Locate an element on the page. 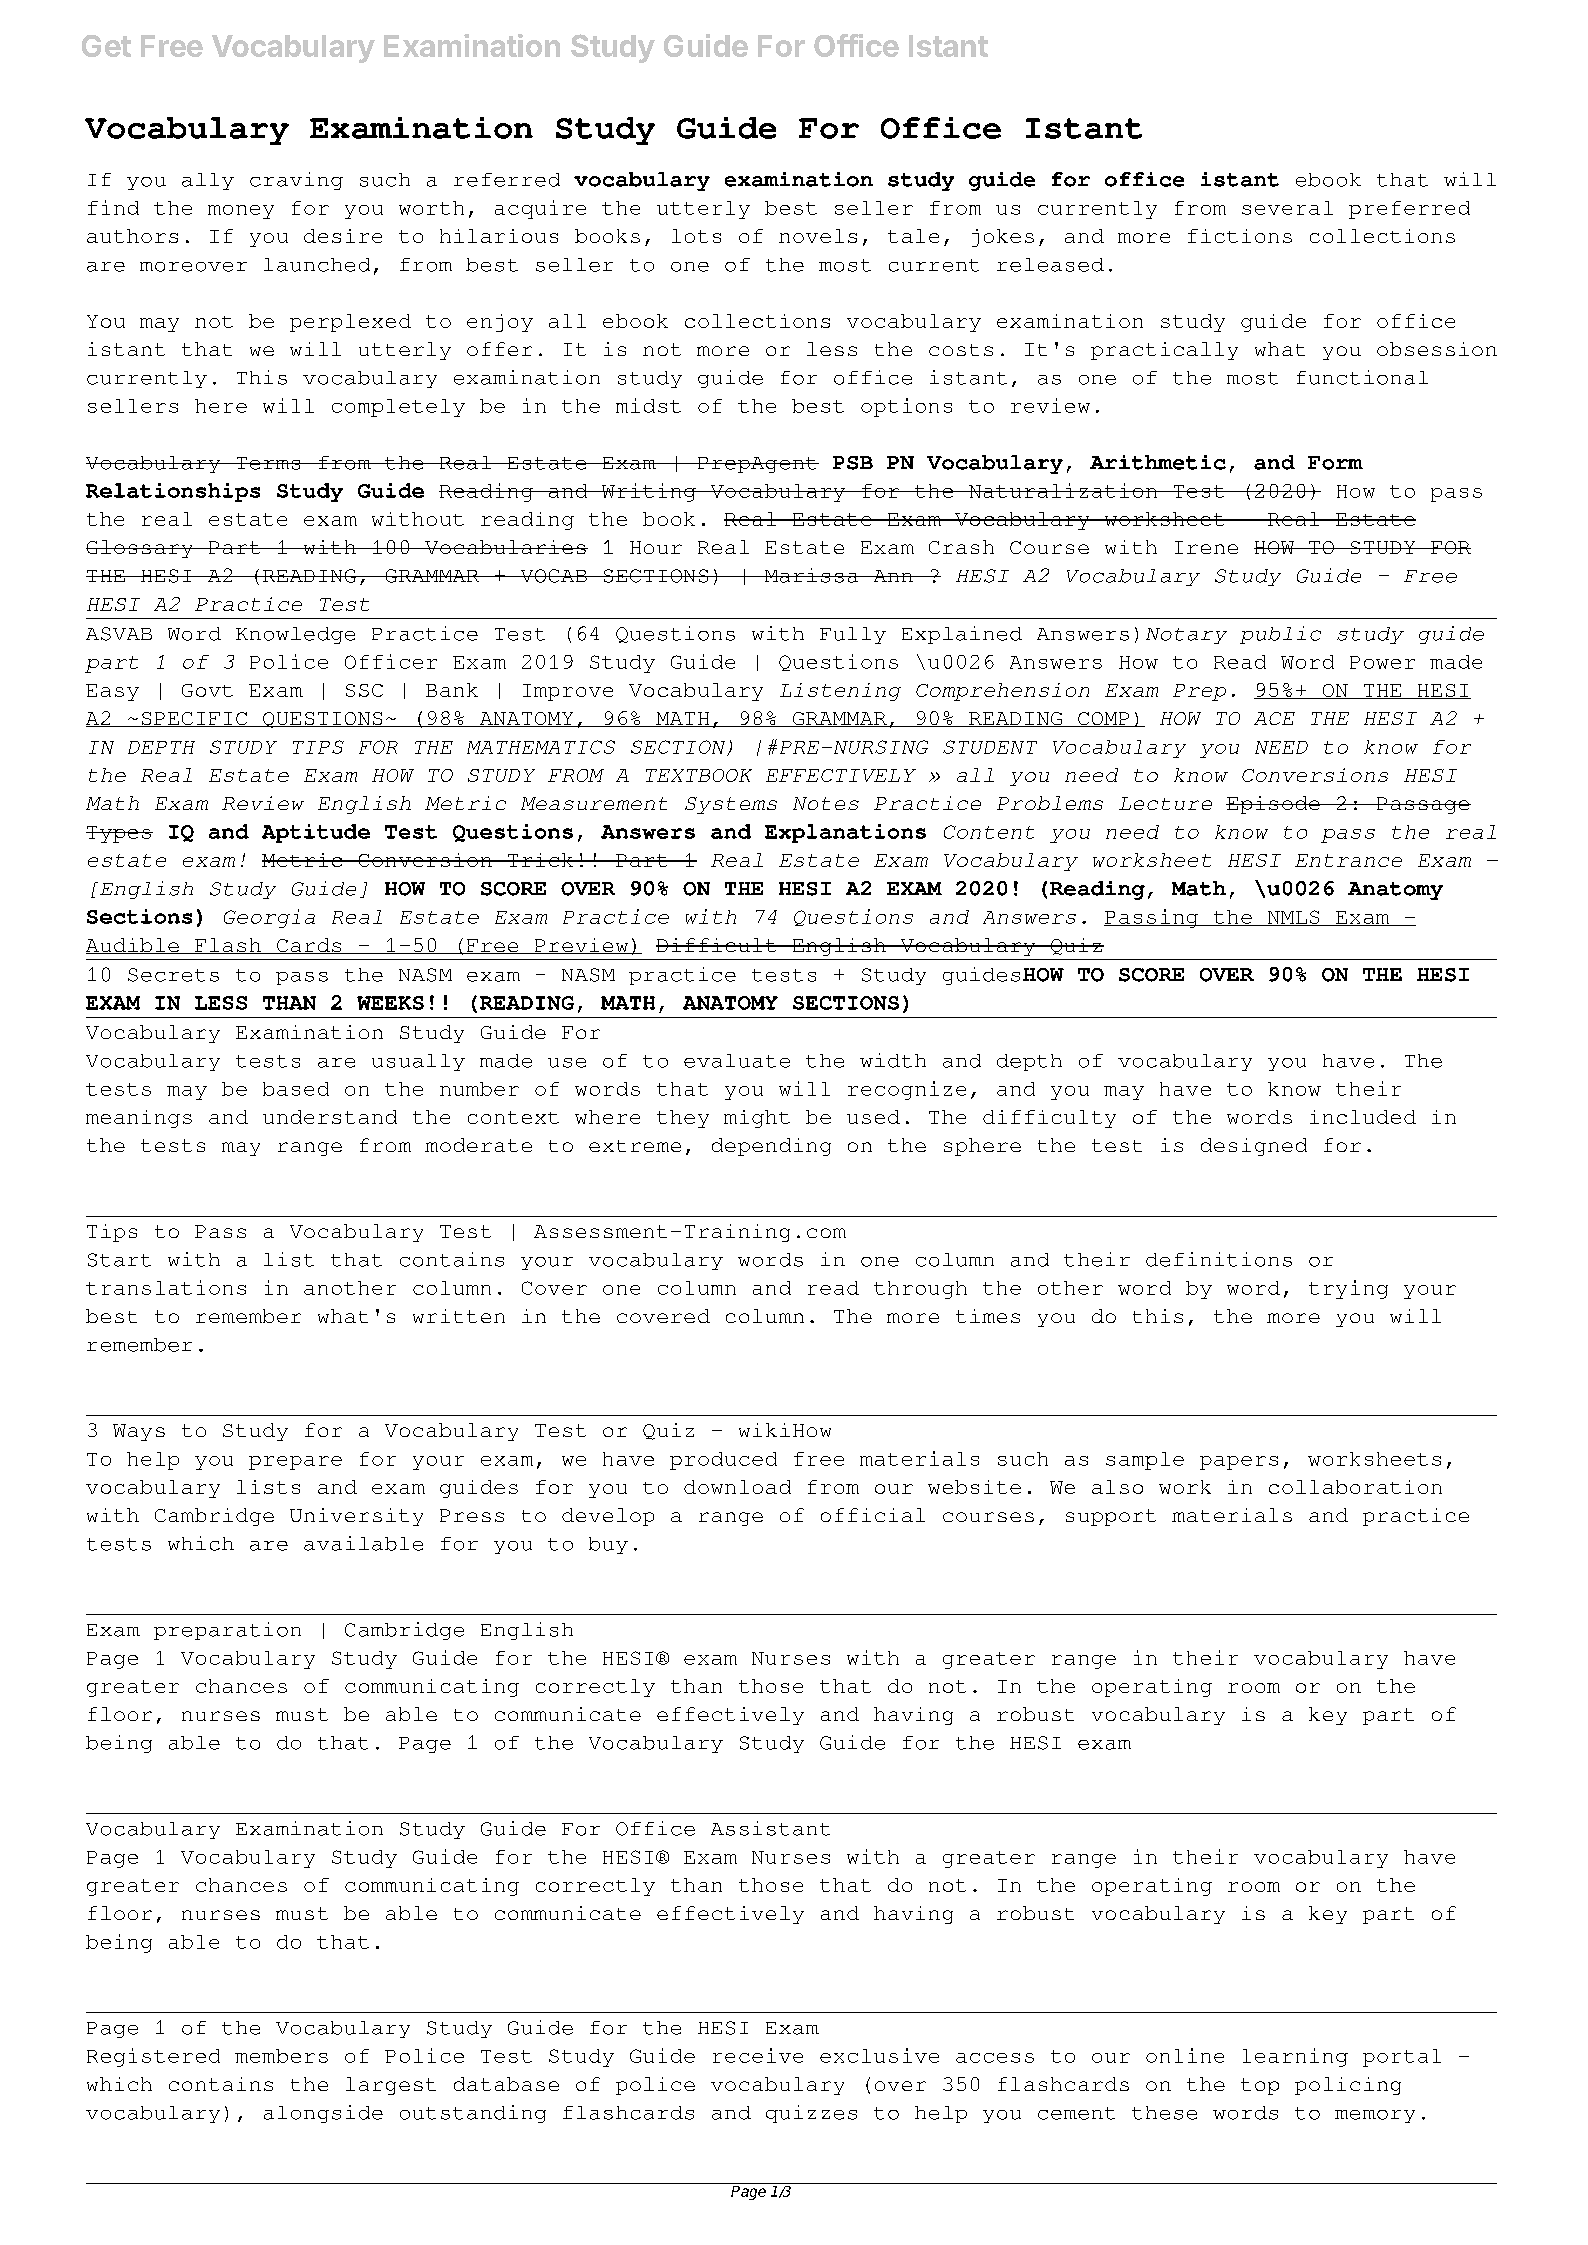  evaluate is located at coordinates (737, 1061).
